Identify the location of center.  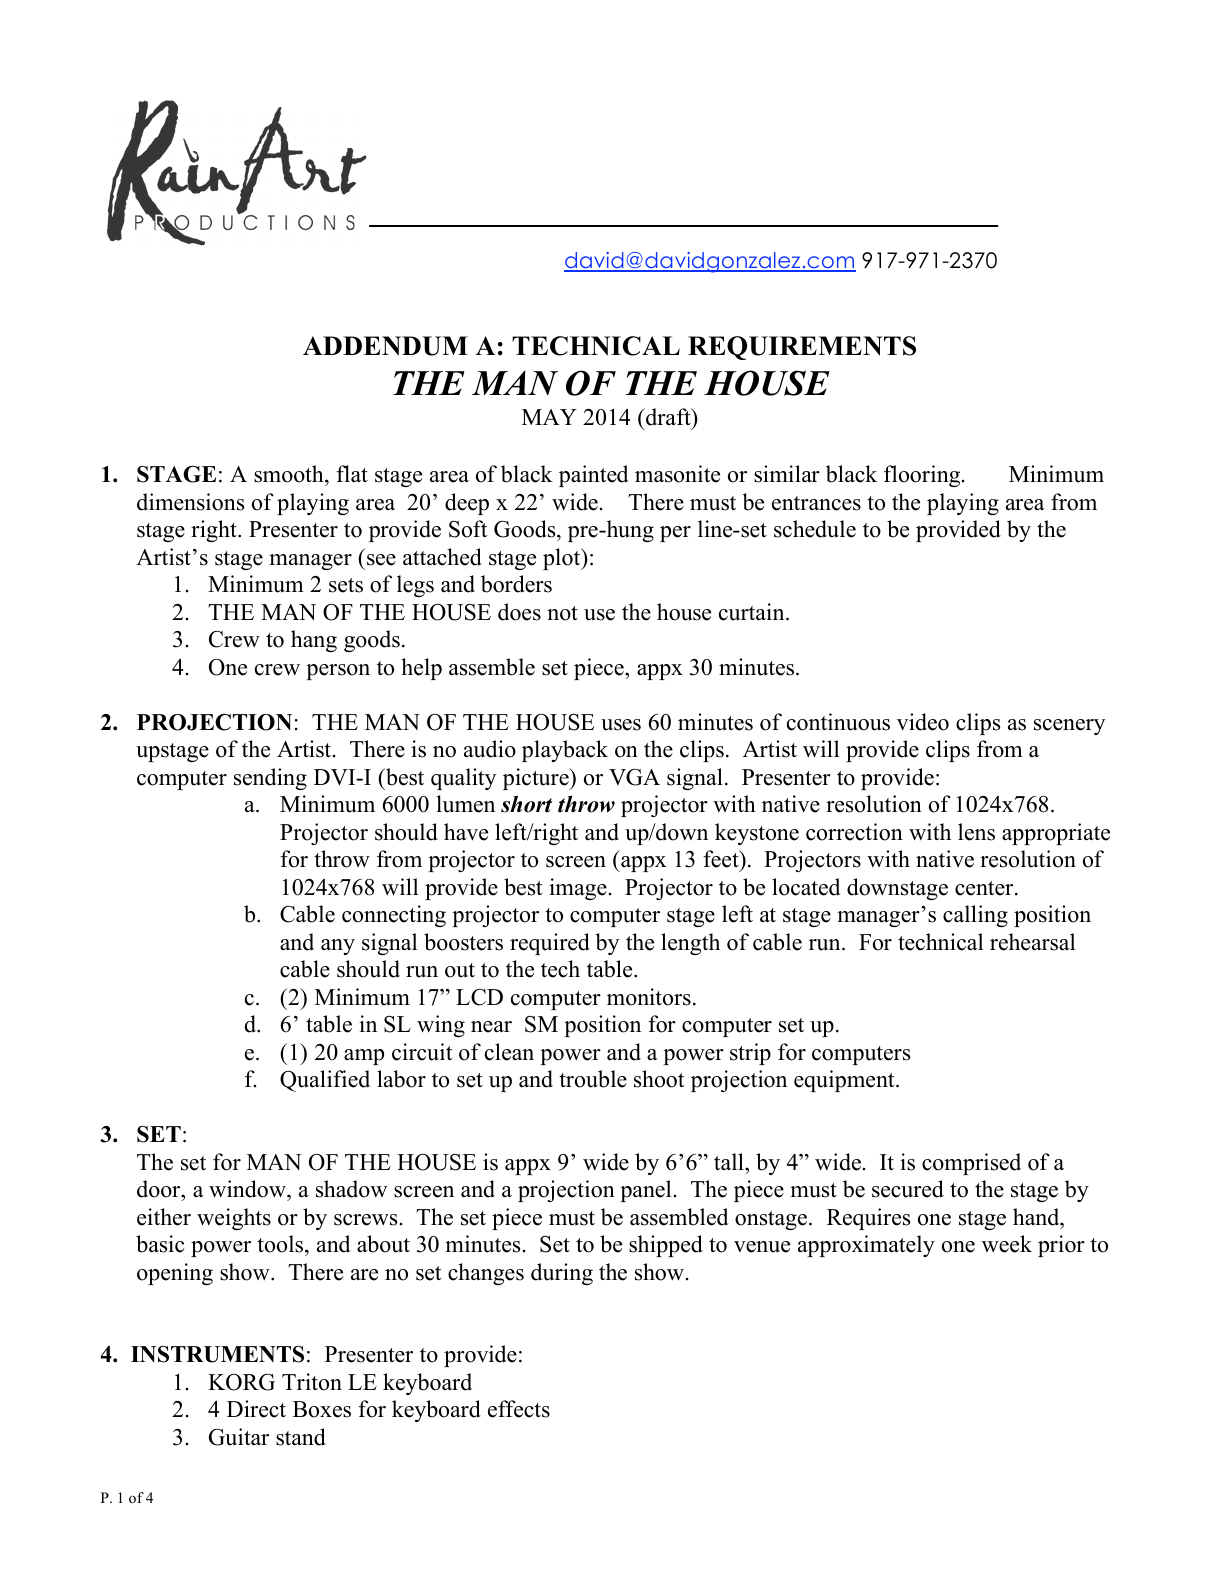
(985, 888).
